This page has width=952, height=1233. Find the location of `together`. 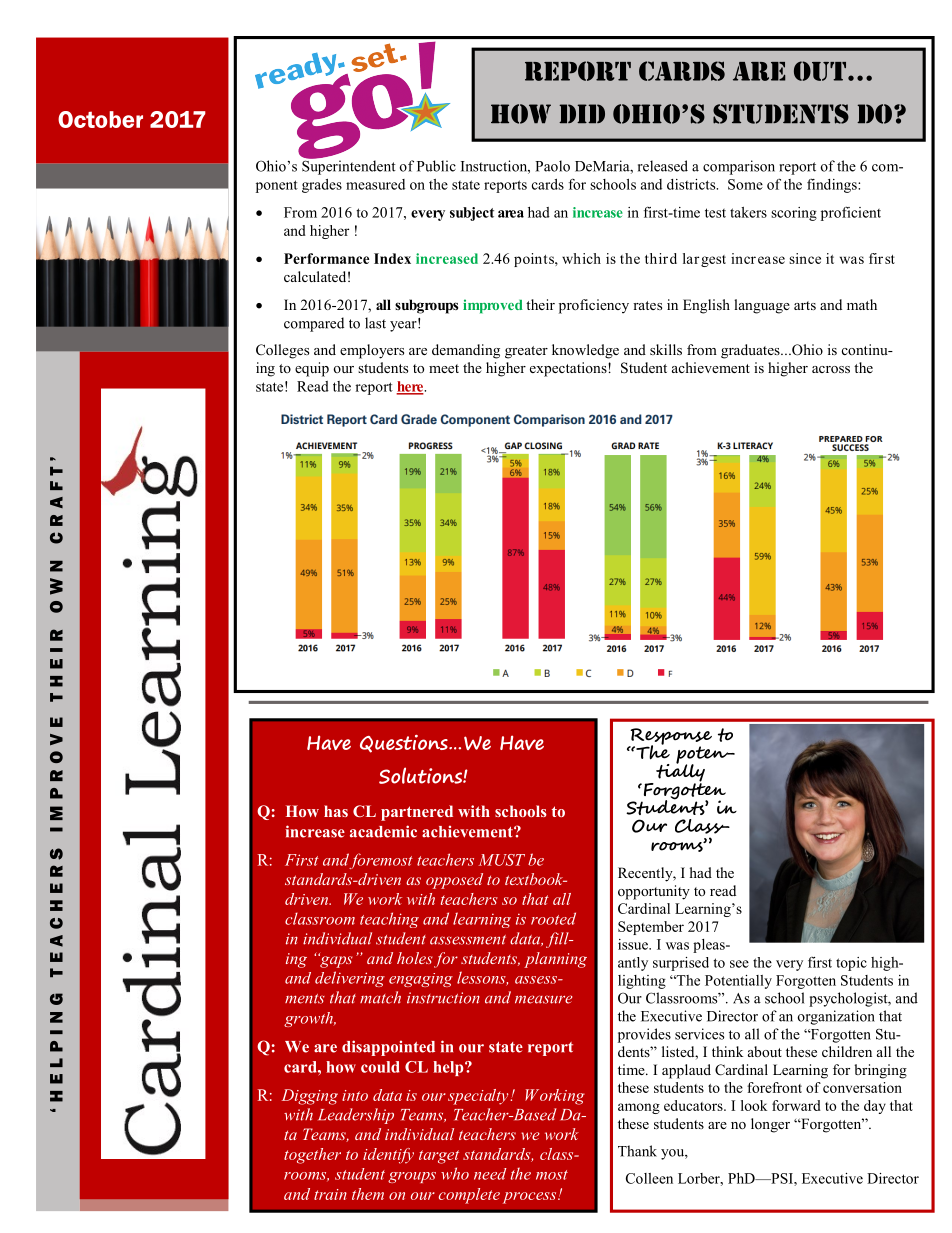

together is located at coordinates (312, 1156).
